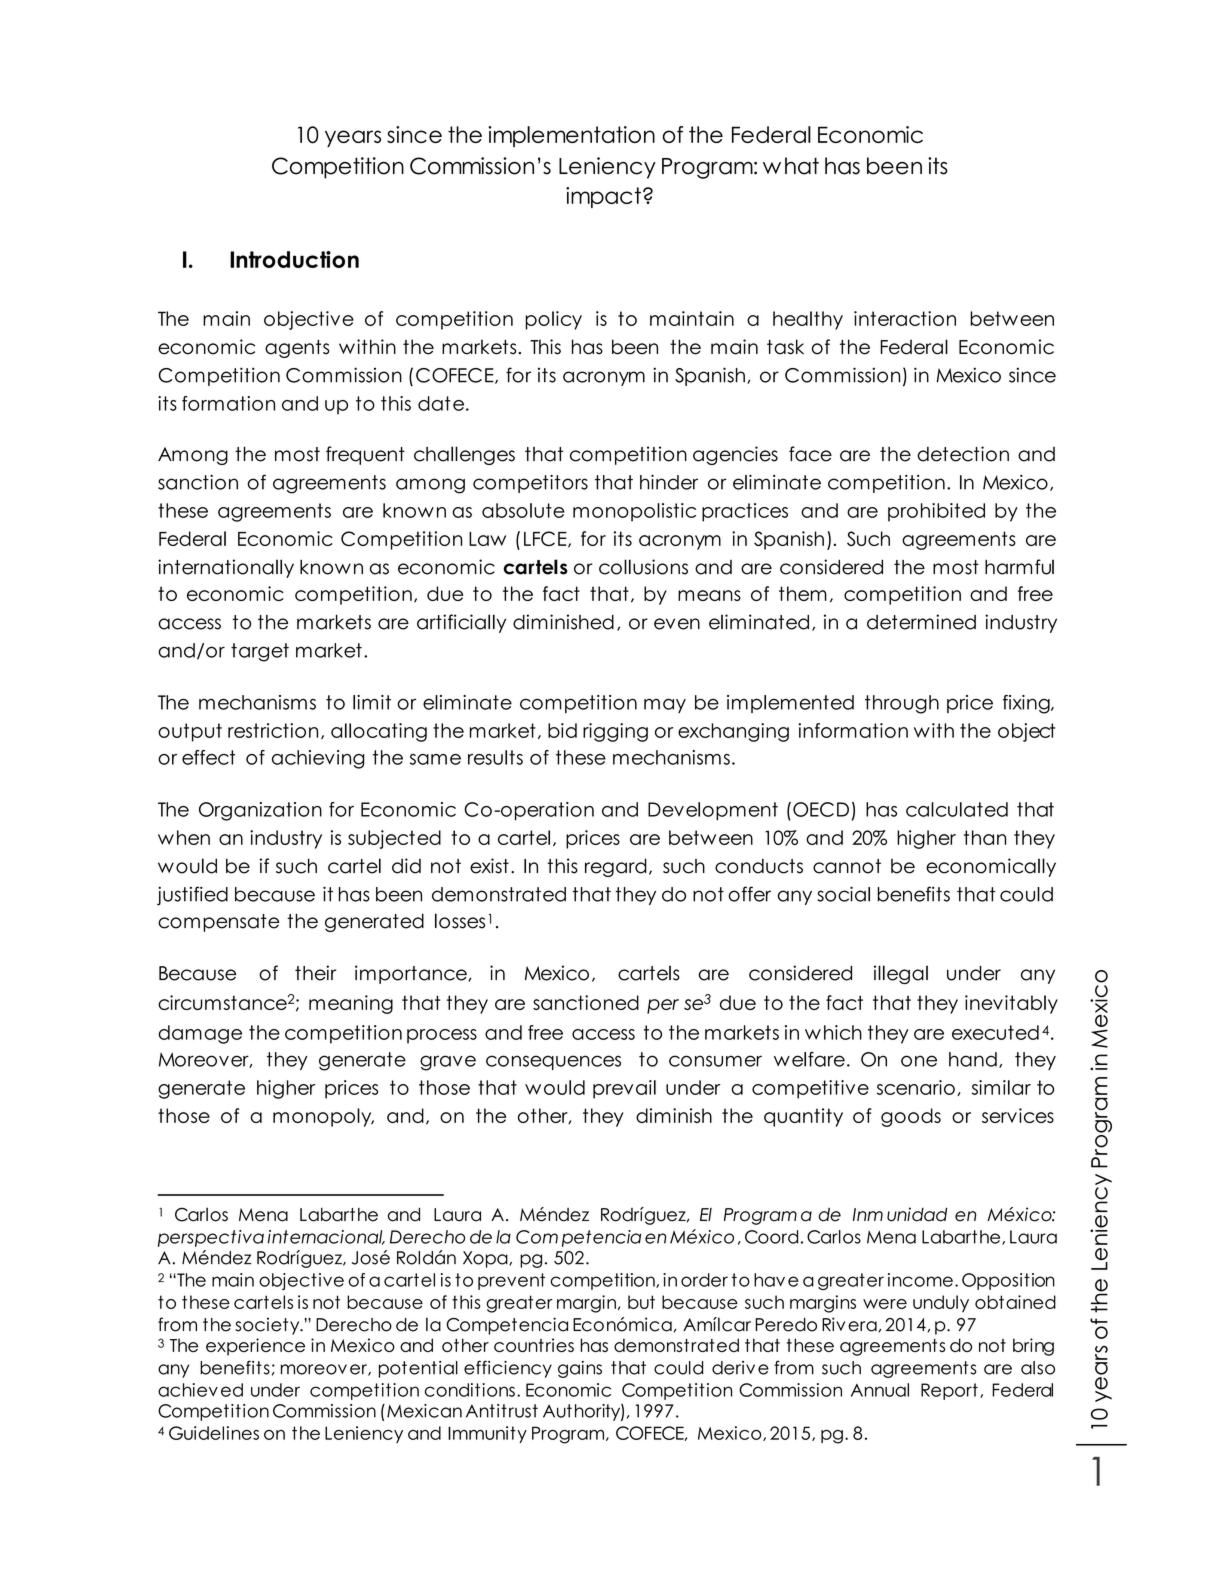  Describe the element at coordinates (260, 811) in the document. I see `Organization` at that location.
